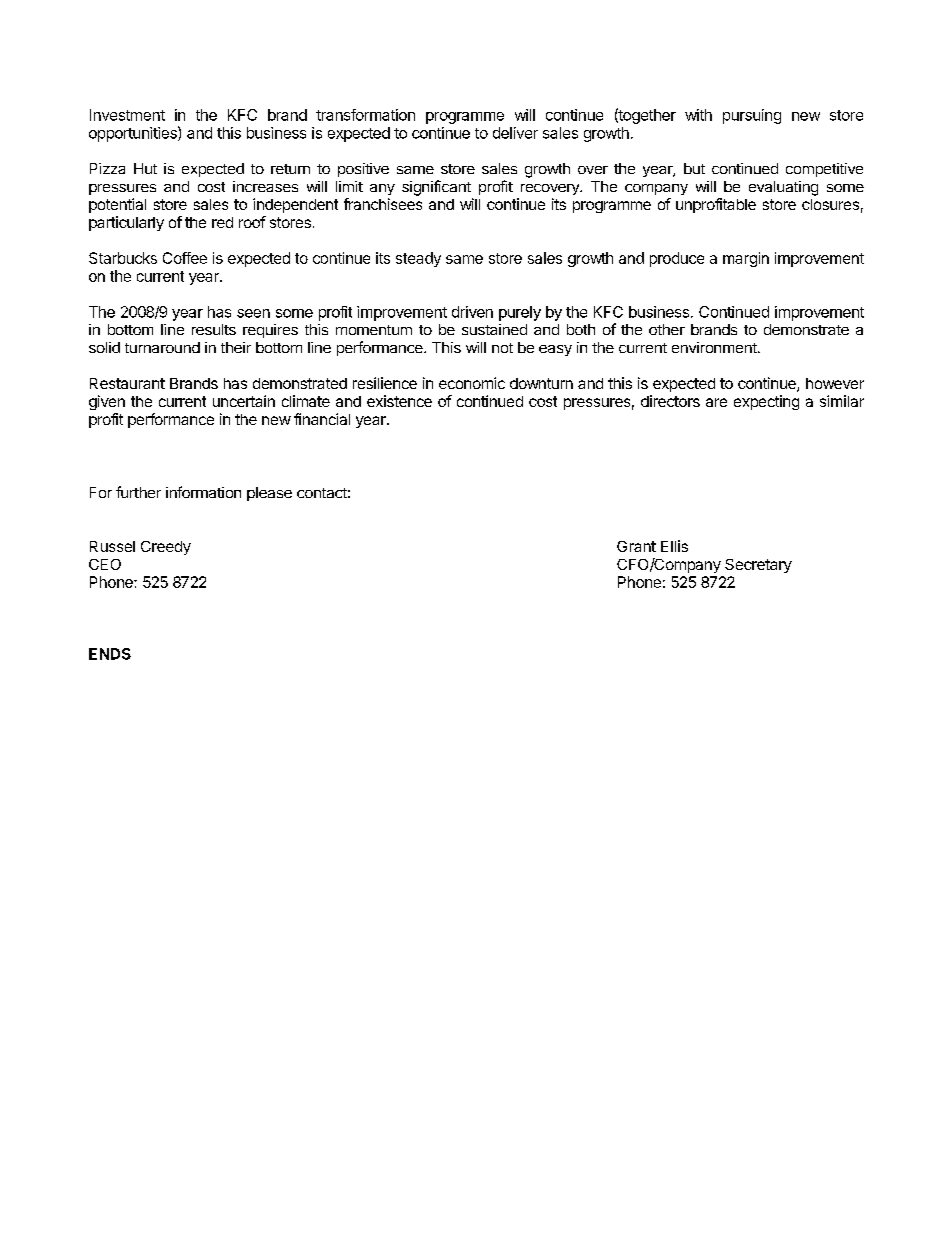 Image resolution: width=952 pixels, height=1233 pixels. I want to click on expecting, so click(766, 402).
